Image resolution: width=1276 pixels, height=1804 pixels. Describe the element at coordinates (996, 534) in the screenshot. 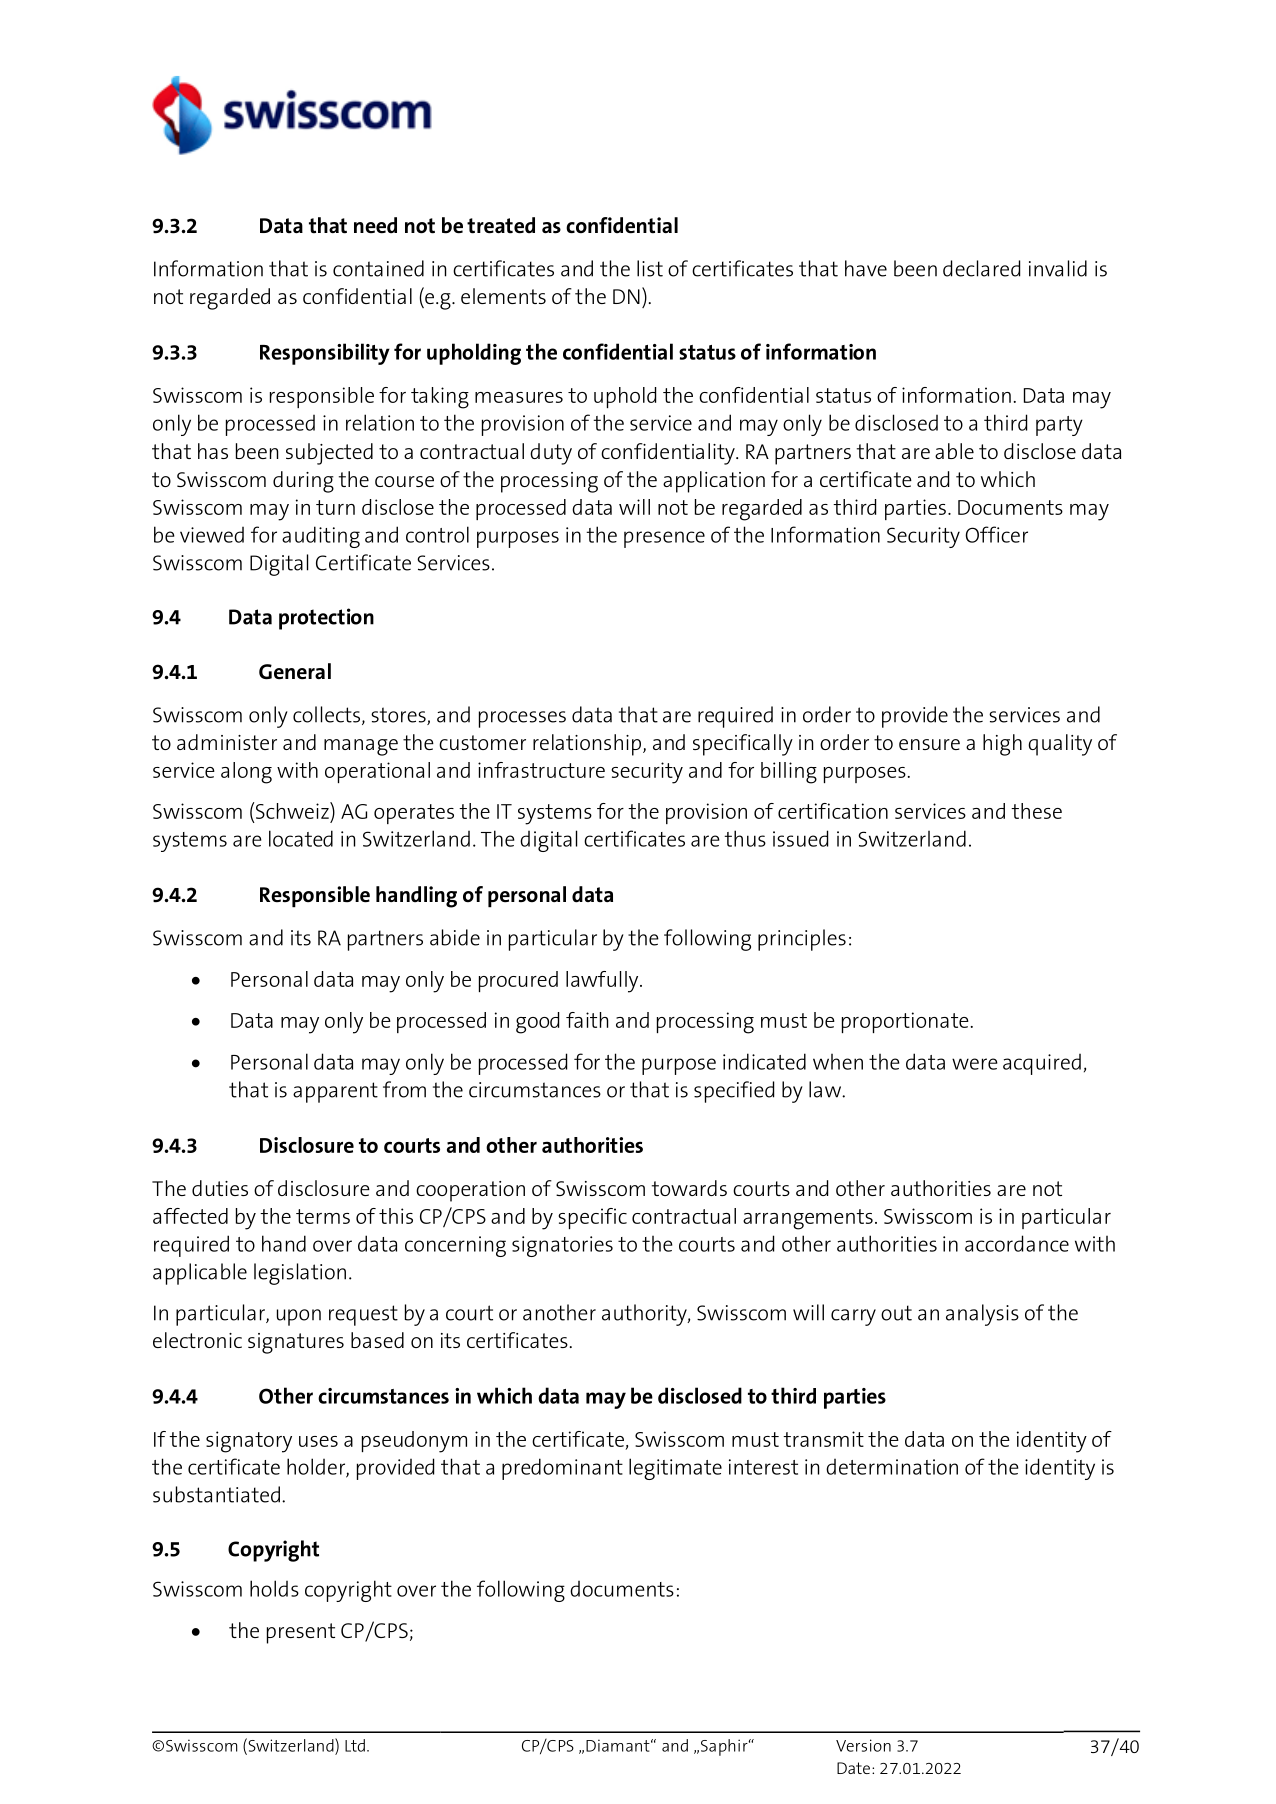

I see `Officer` at that location.
